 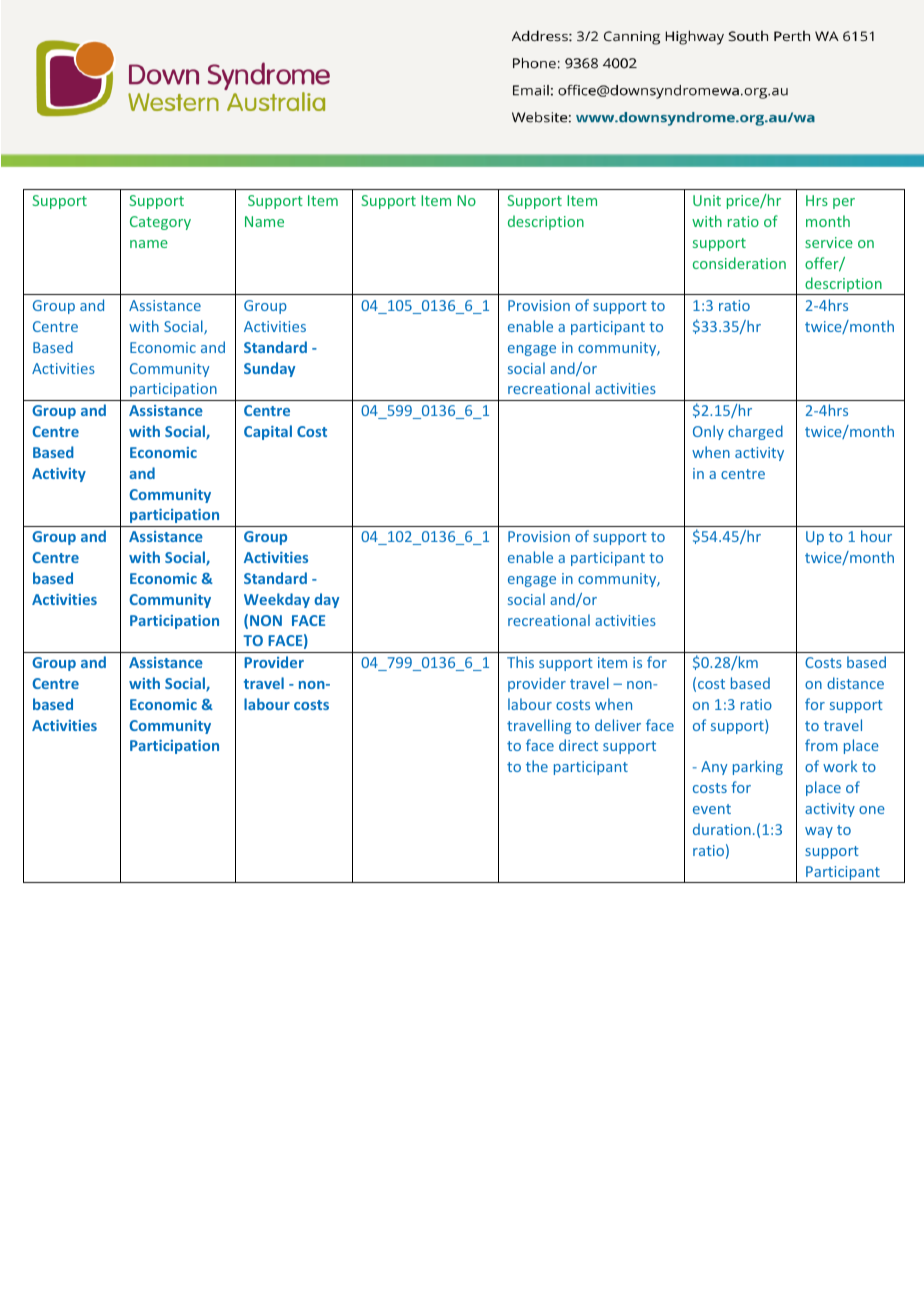 I want to click on deliver, so click(x=618, y=725).
